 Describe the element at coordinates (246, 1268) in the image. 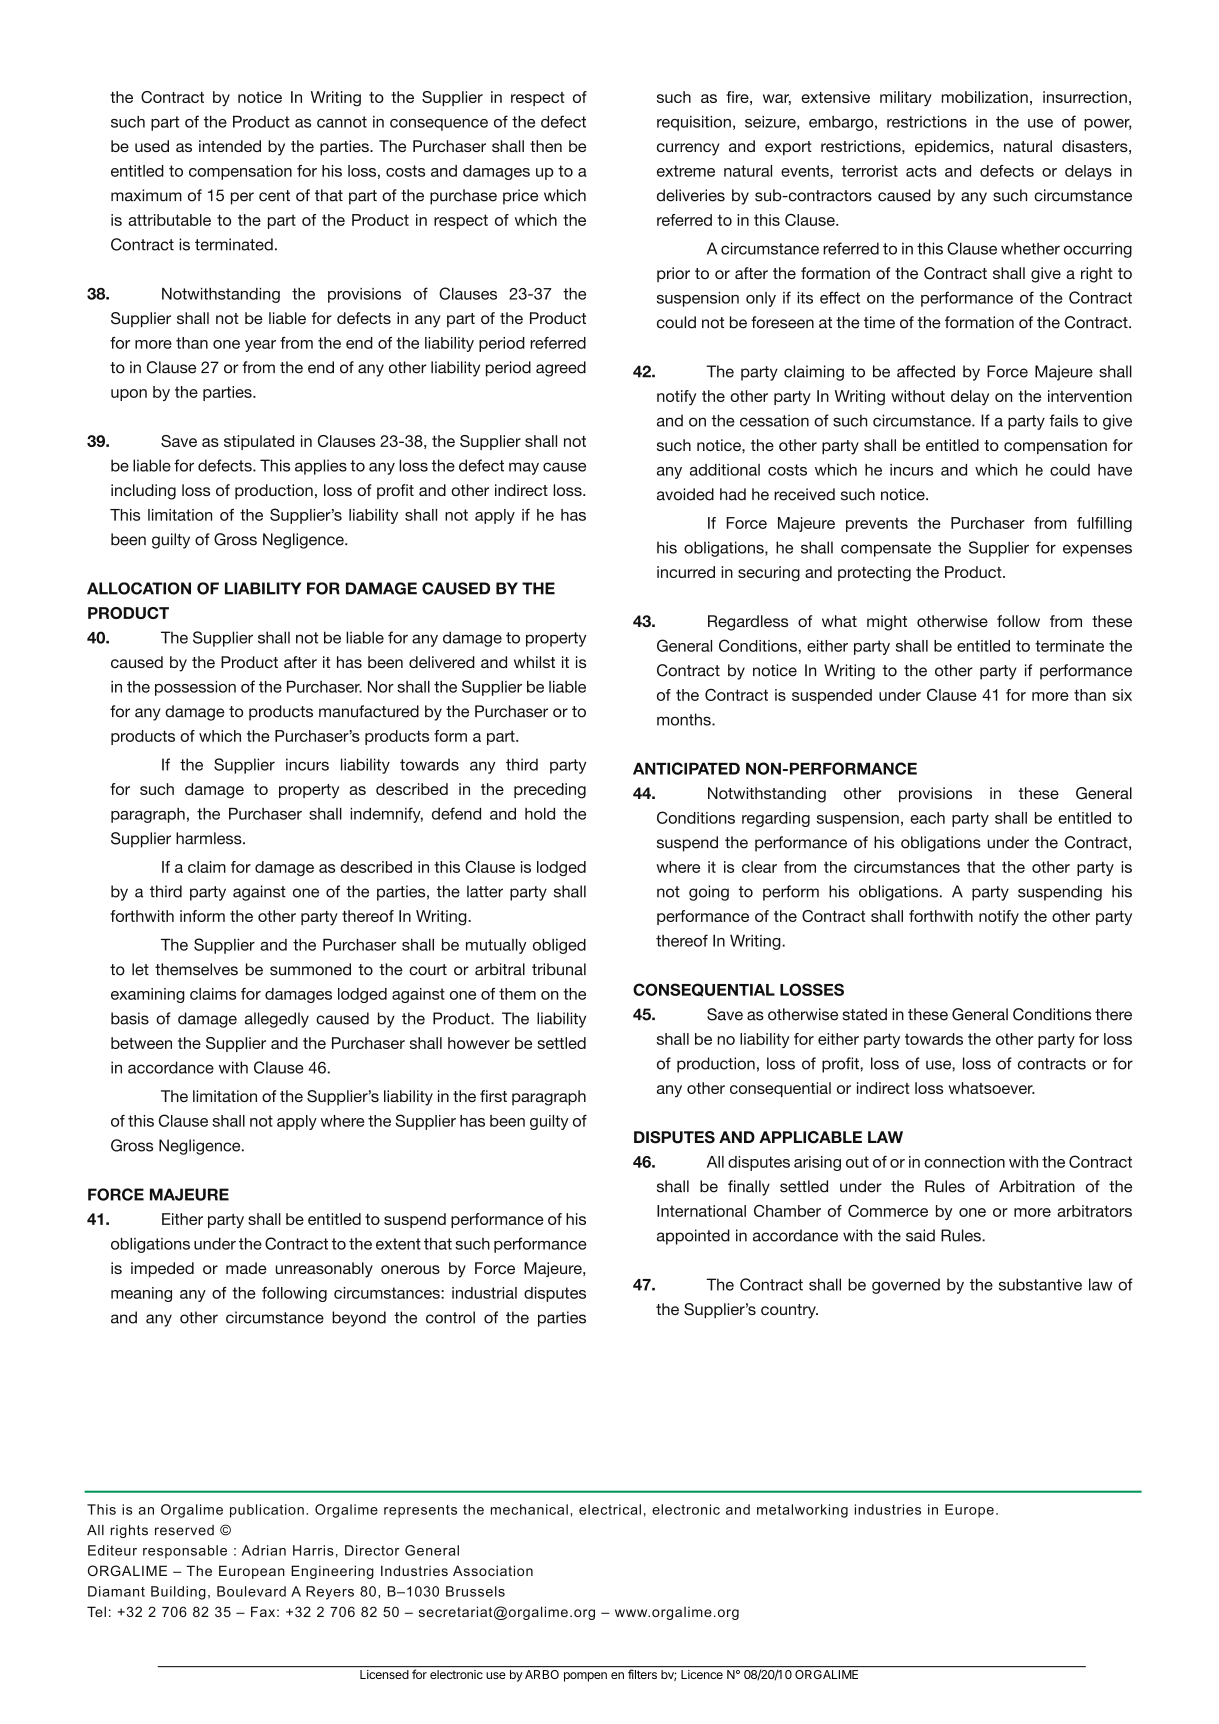

I see `made` at that location.
